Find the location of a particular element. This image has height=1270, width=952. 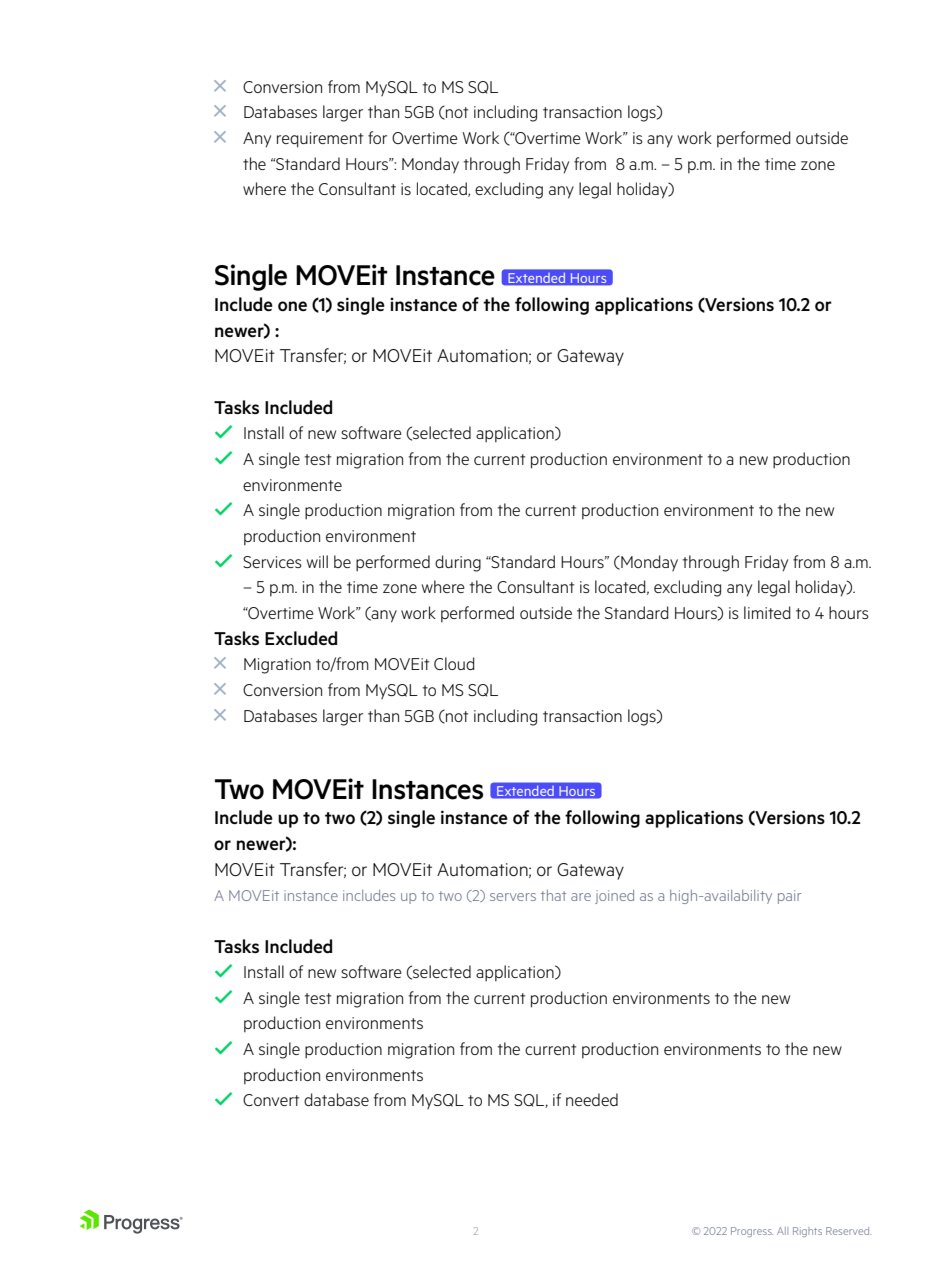

that is located at coordinates (554, 895).
